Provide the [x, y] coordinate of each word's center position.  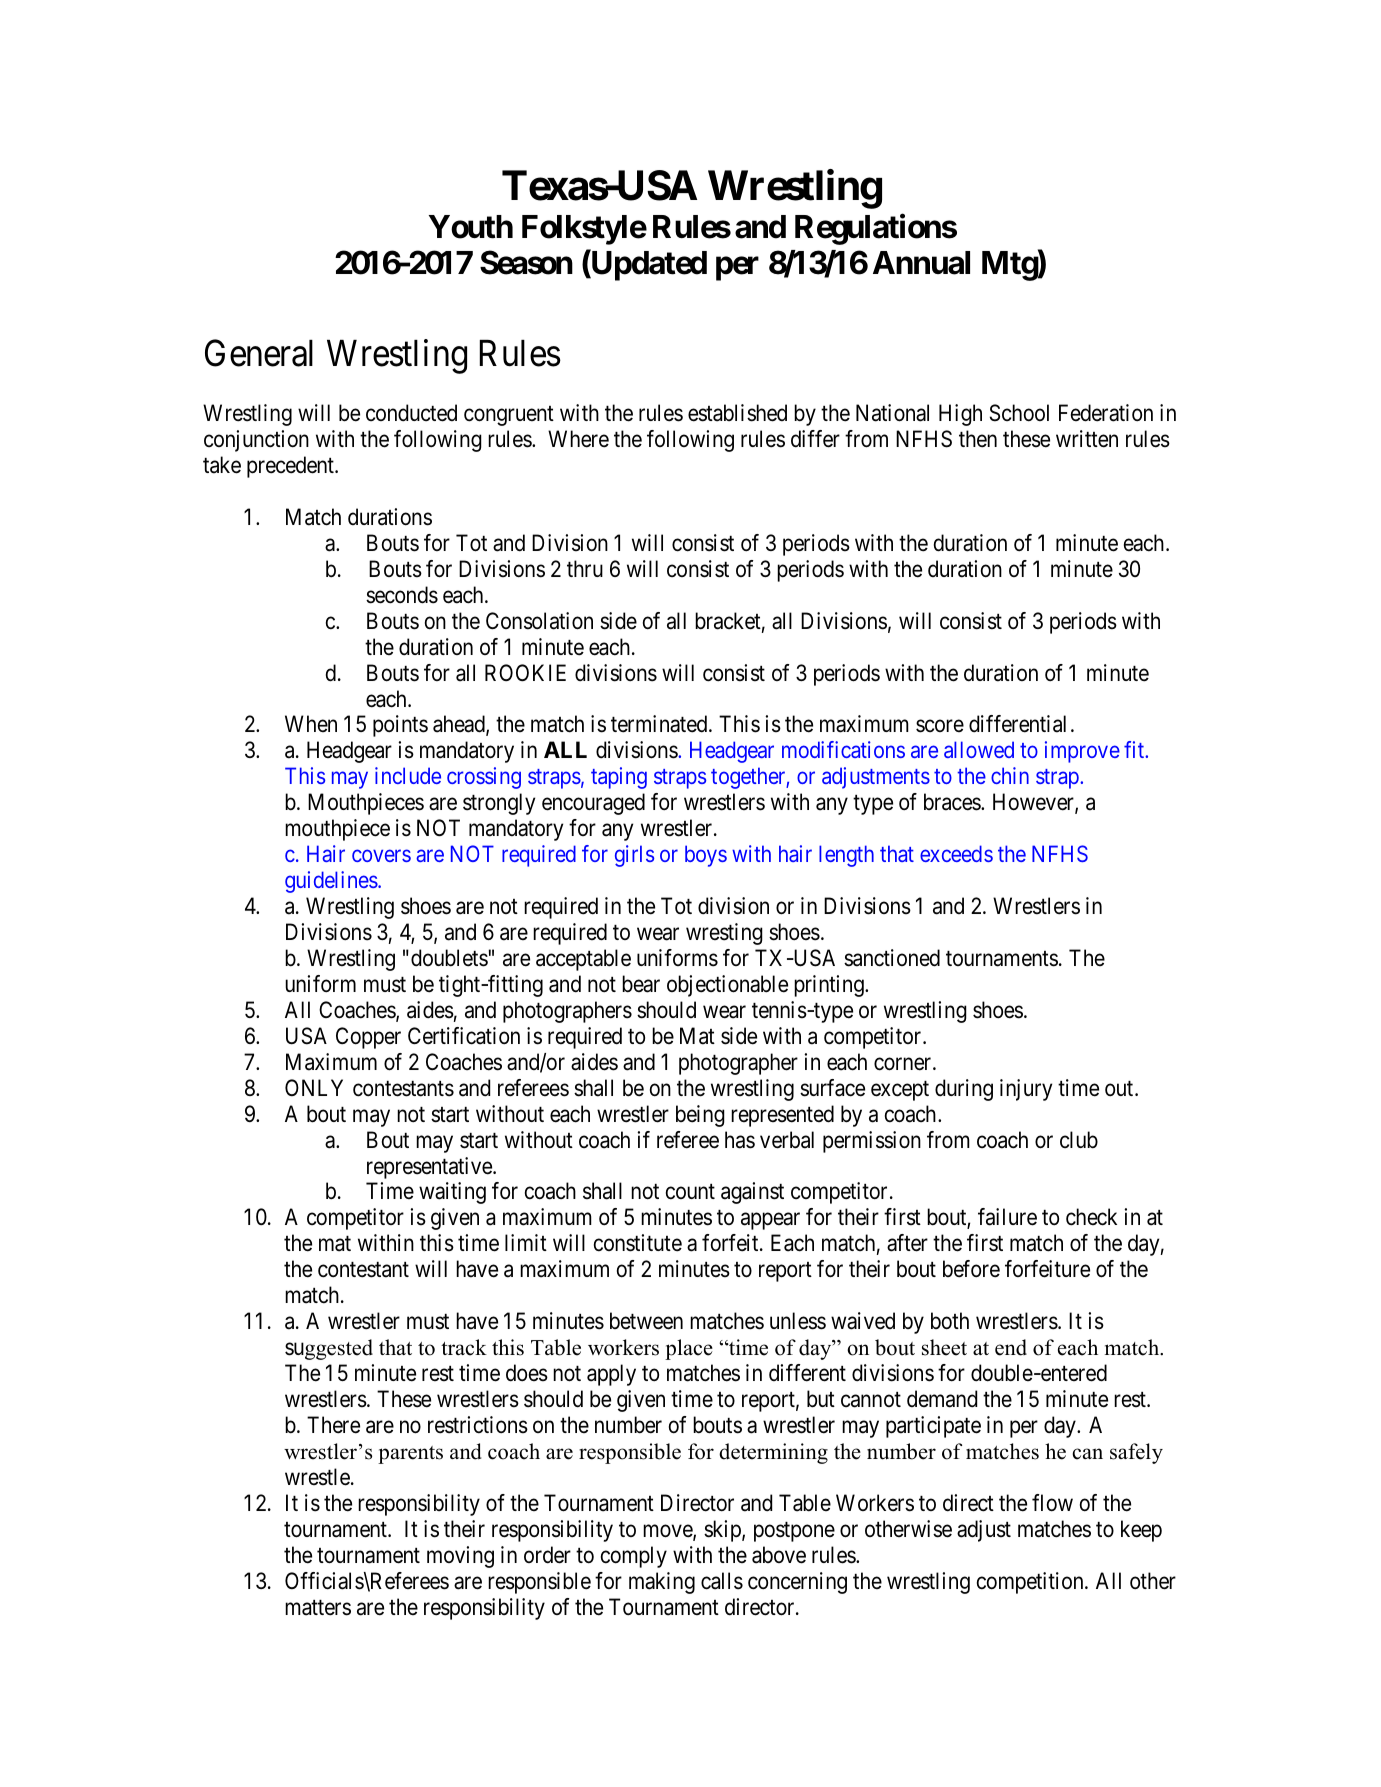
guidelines [332, 882]
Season [526, 262]
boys [706, 856]
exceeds [956, 853]
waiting [452, 1193]
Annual [921, 263]
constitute [638, 1243]
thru [585, 568]
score [940, 726]
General [259, 353]
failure [1007, 1217]
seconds [402, 595]
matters [318, 1608]
